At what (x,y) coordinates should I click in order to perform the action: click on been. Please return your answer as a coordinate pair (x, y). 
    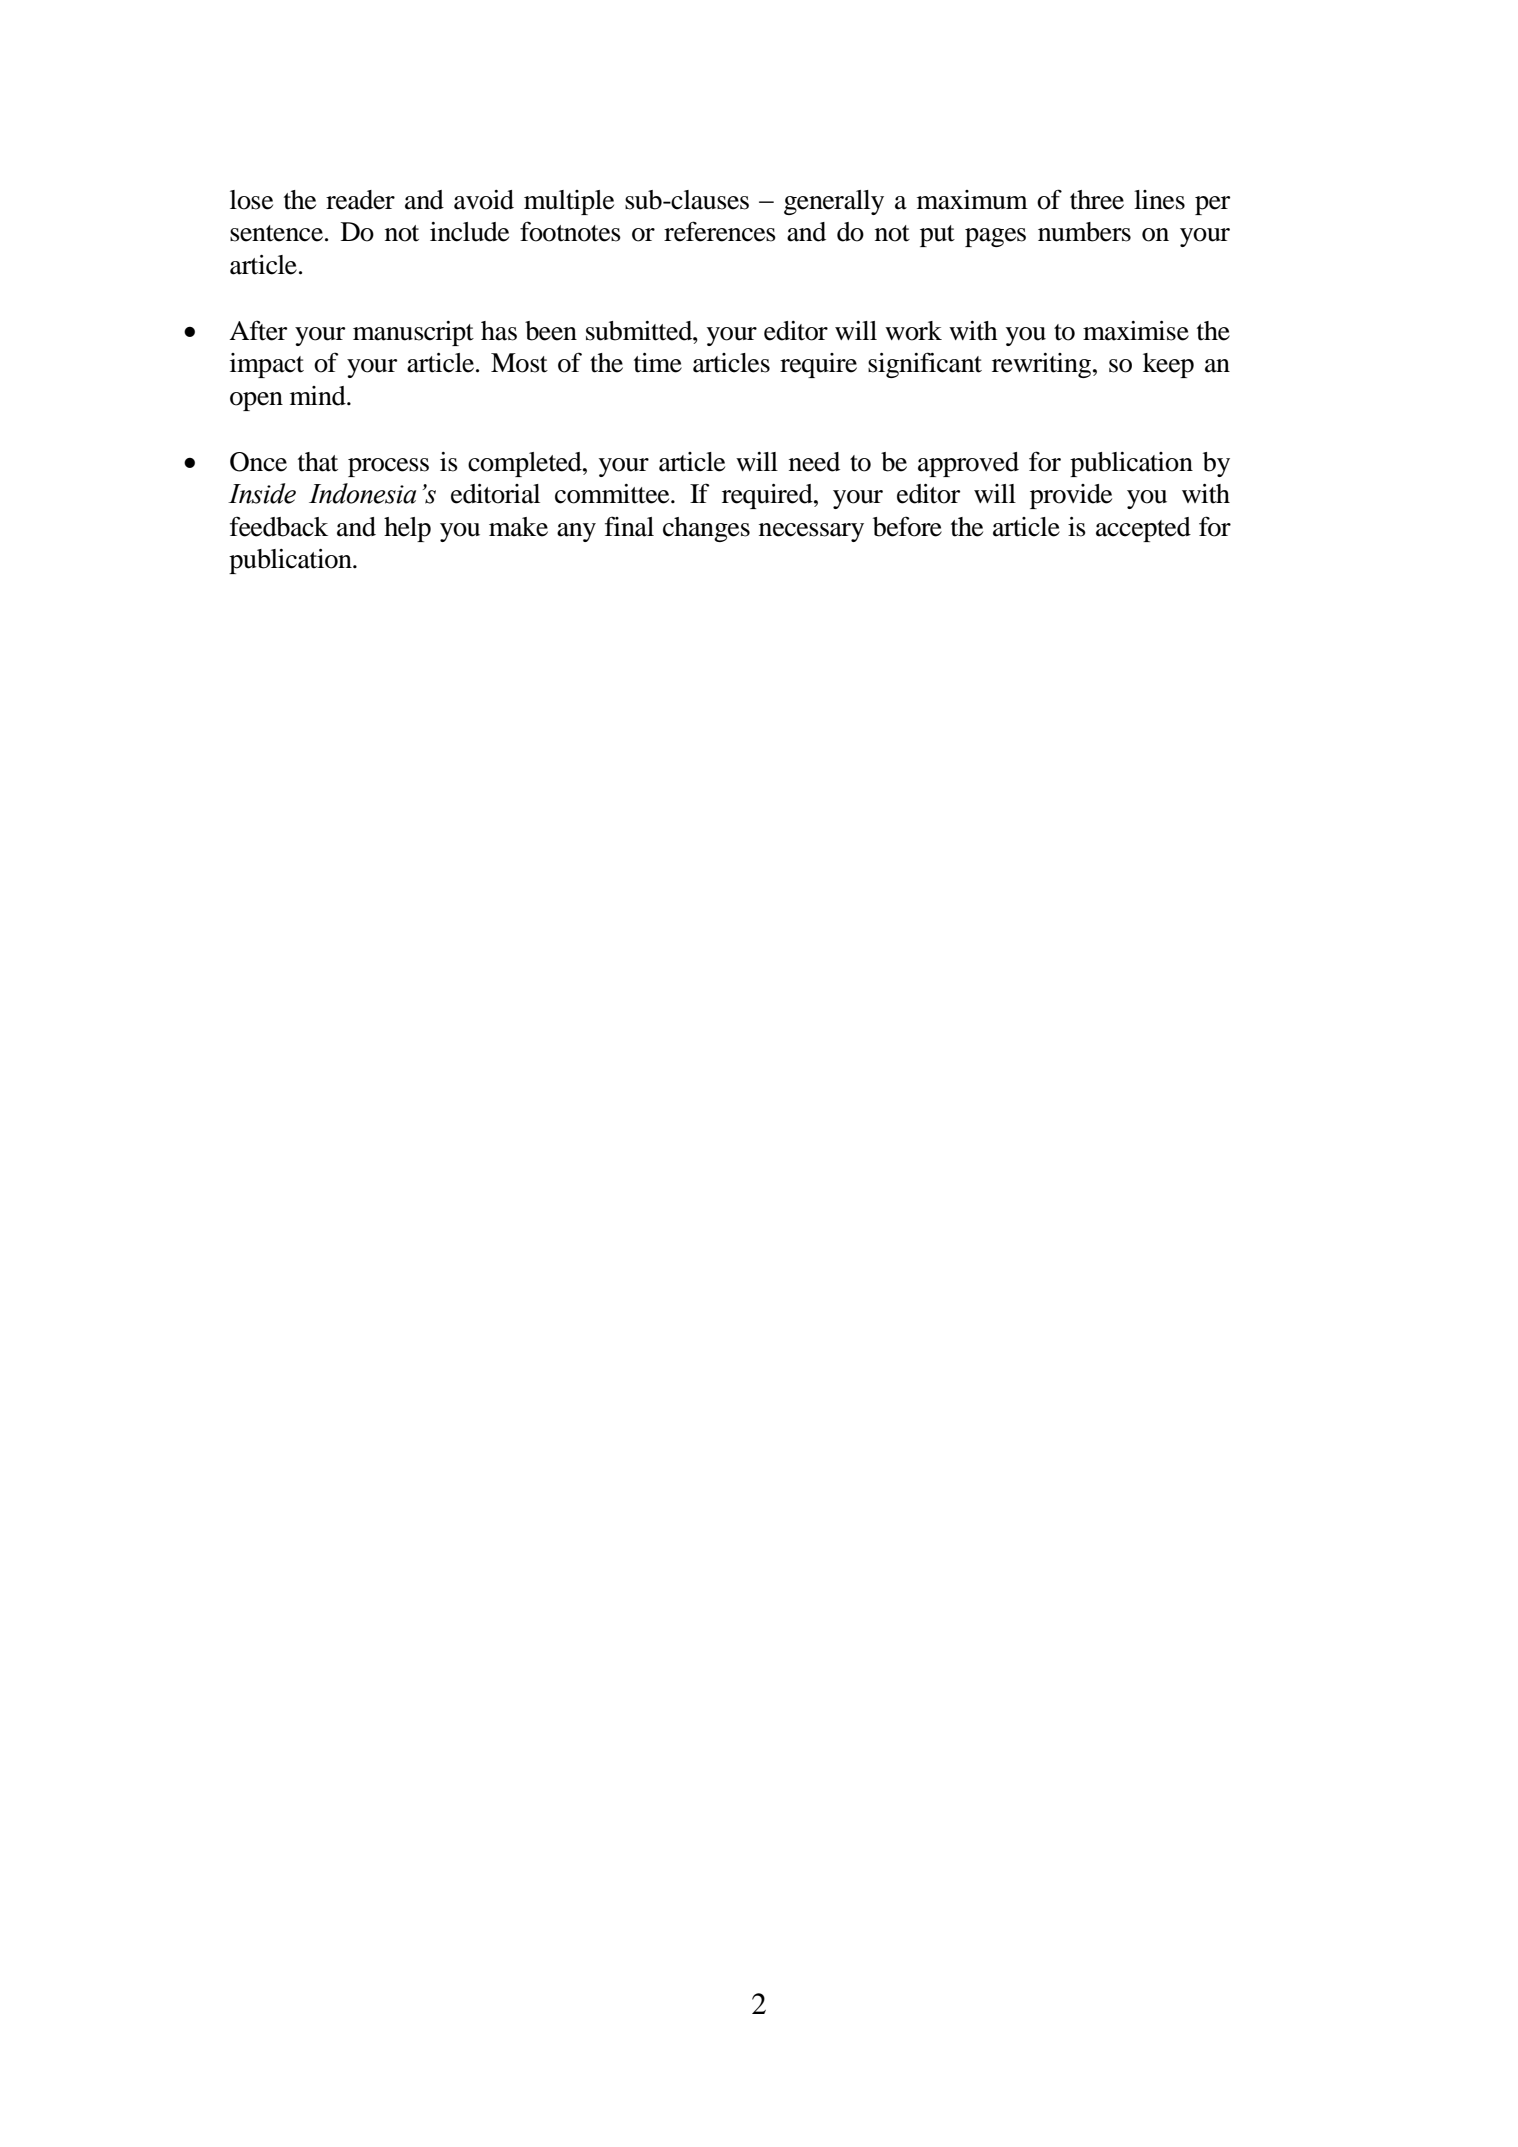
    Looking at the image, I should click on (551, 331).
